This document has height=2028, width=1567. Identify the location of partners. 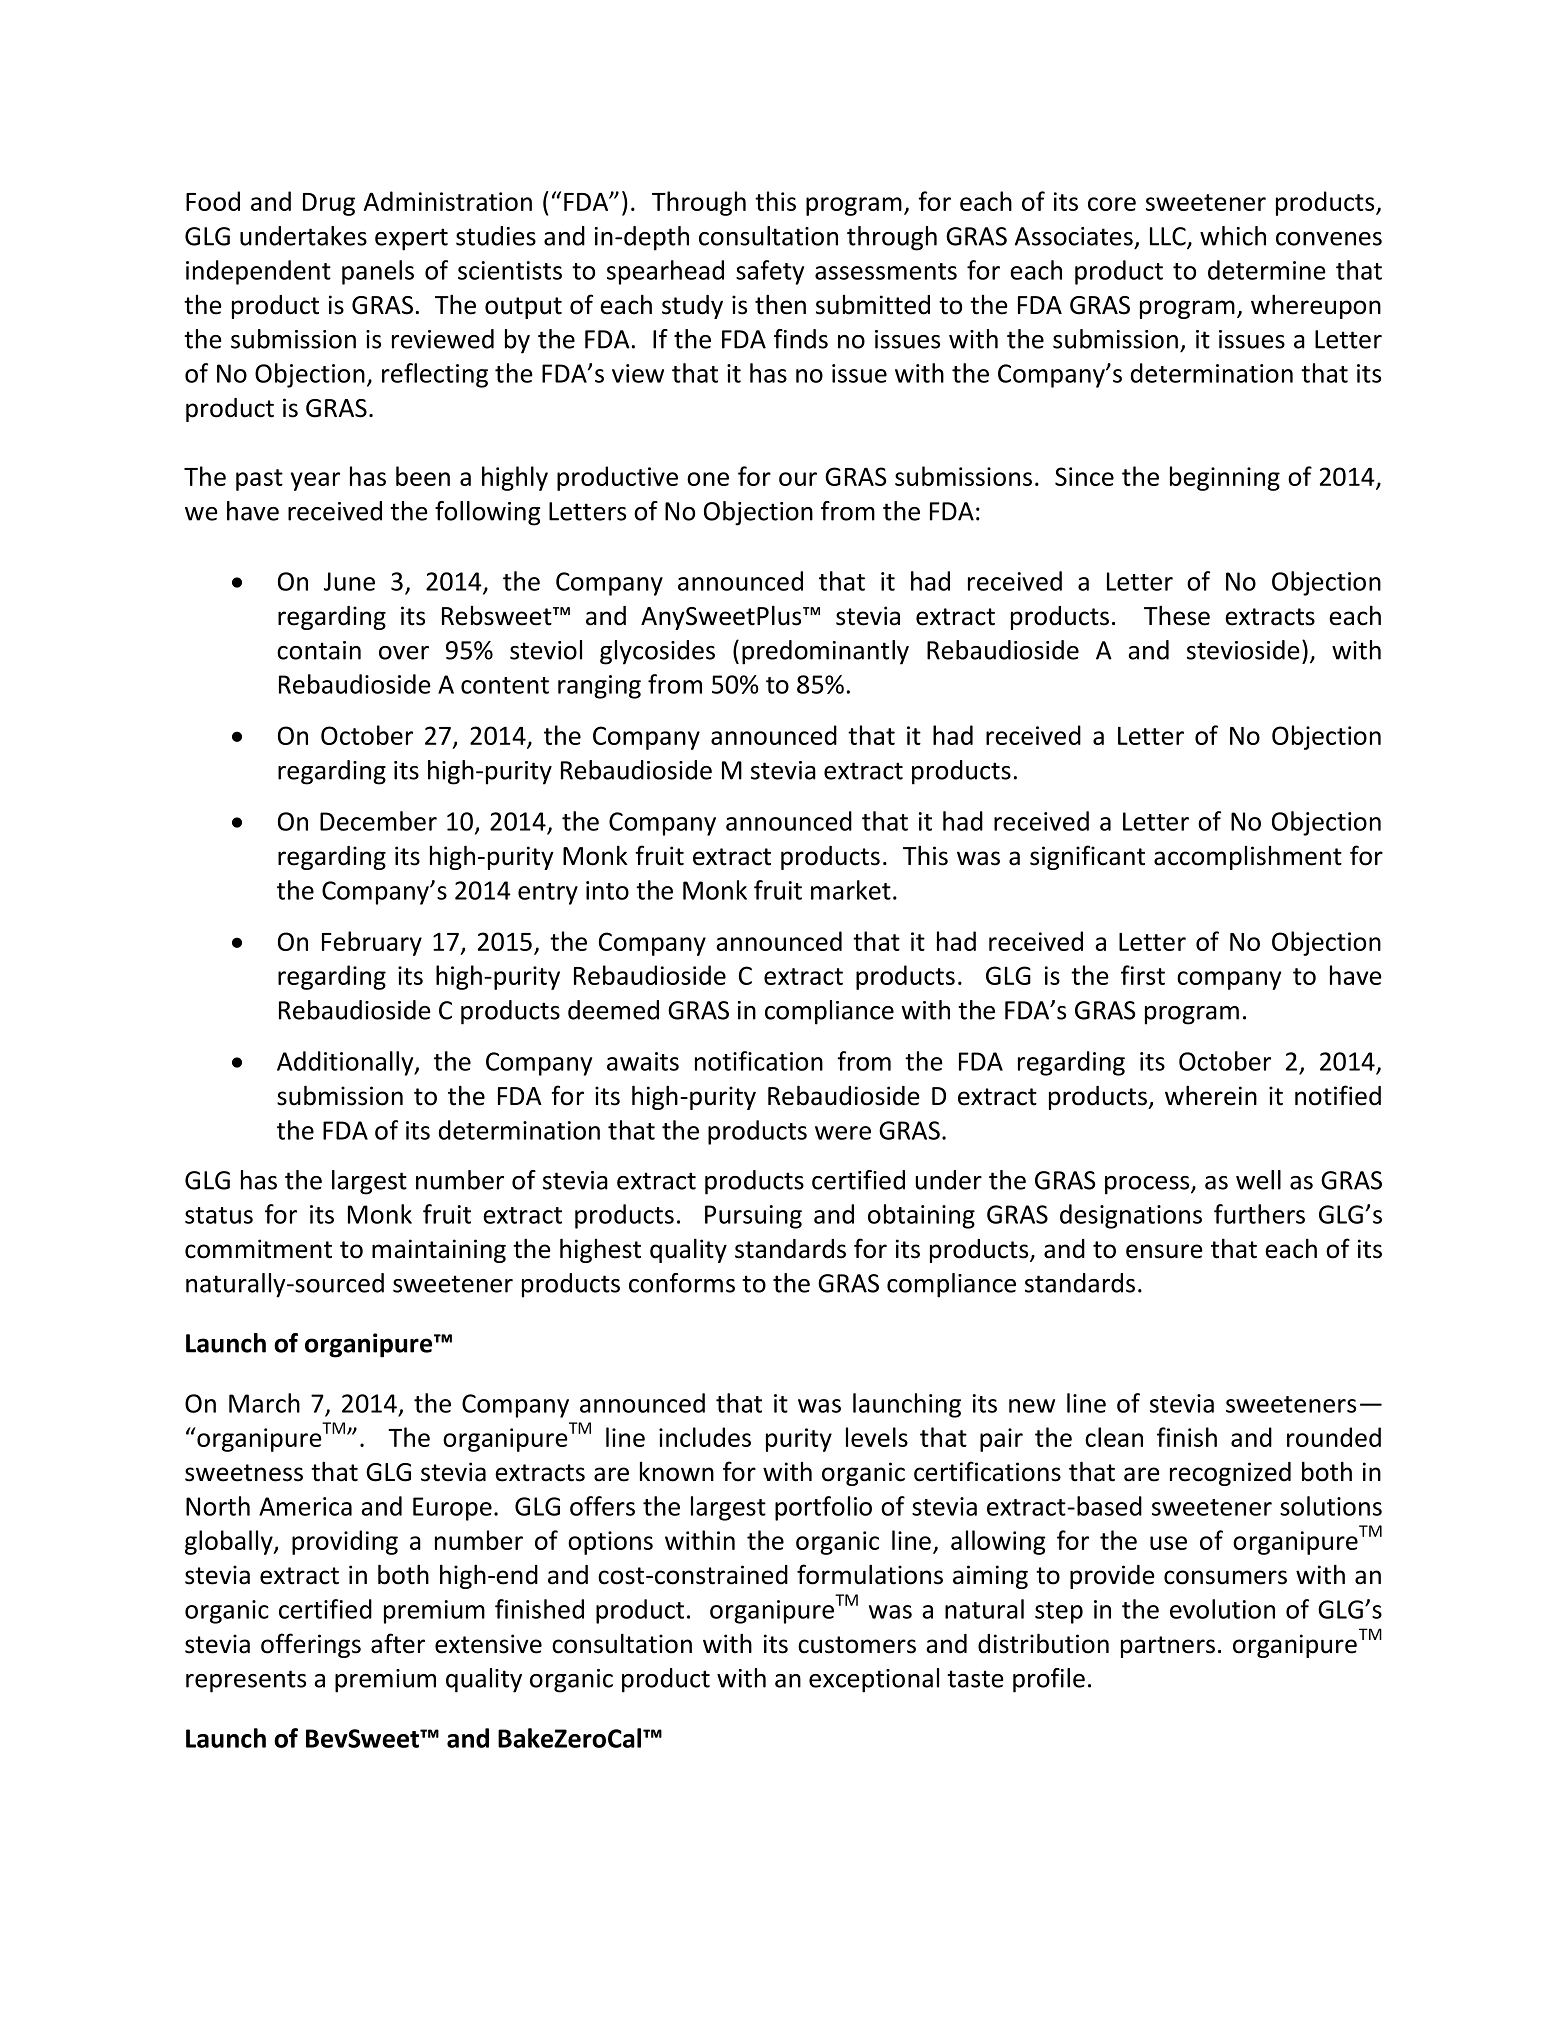
(1168, 1647).
